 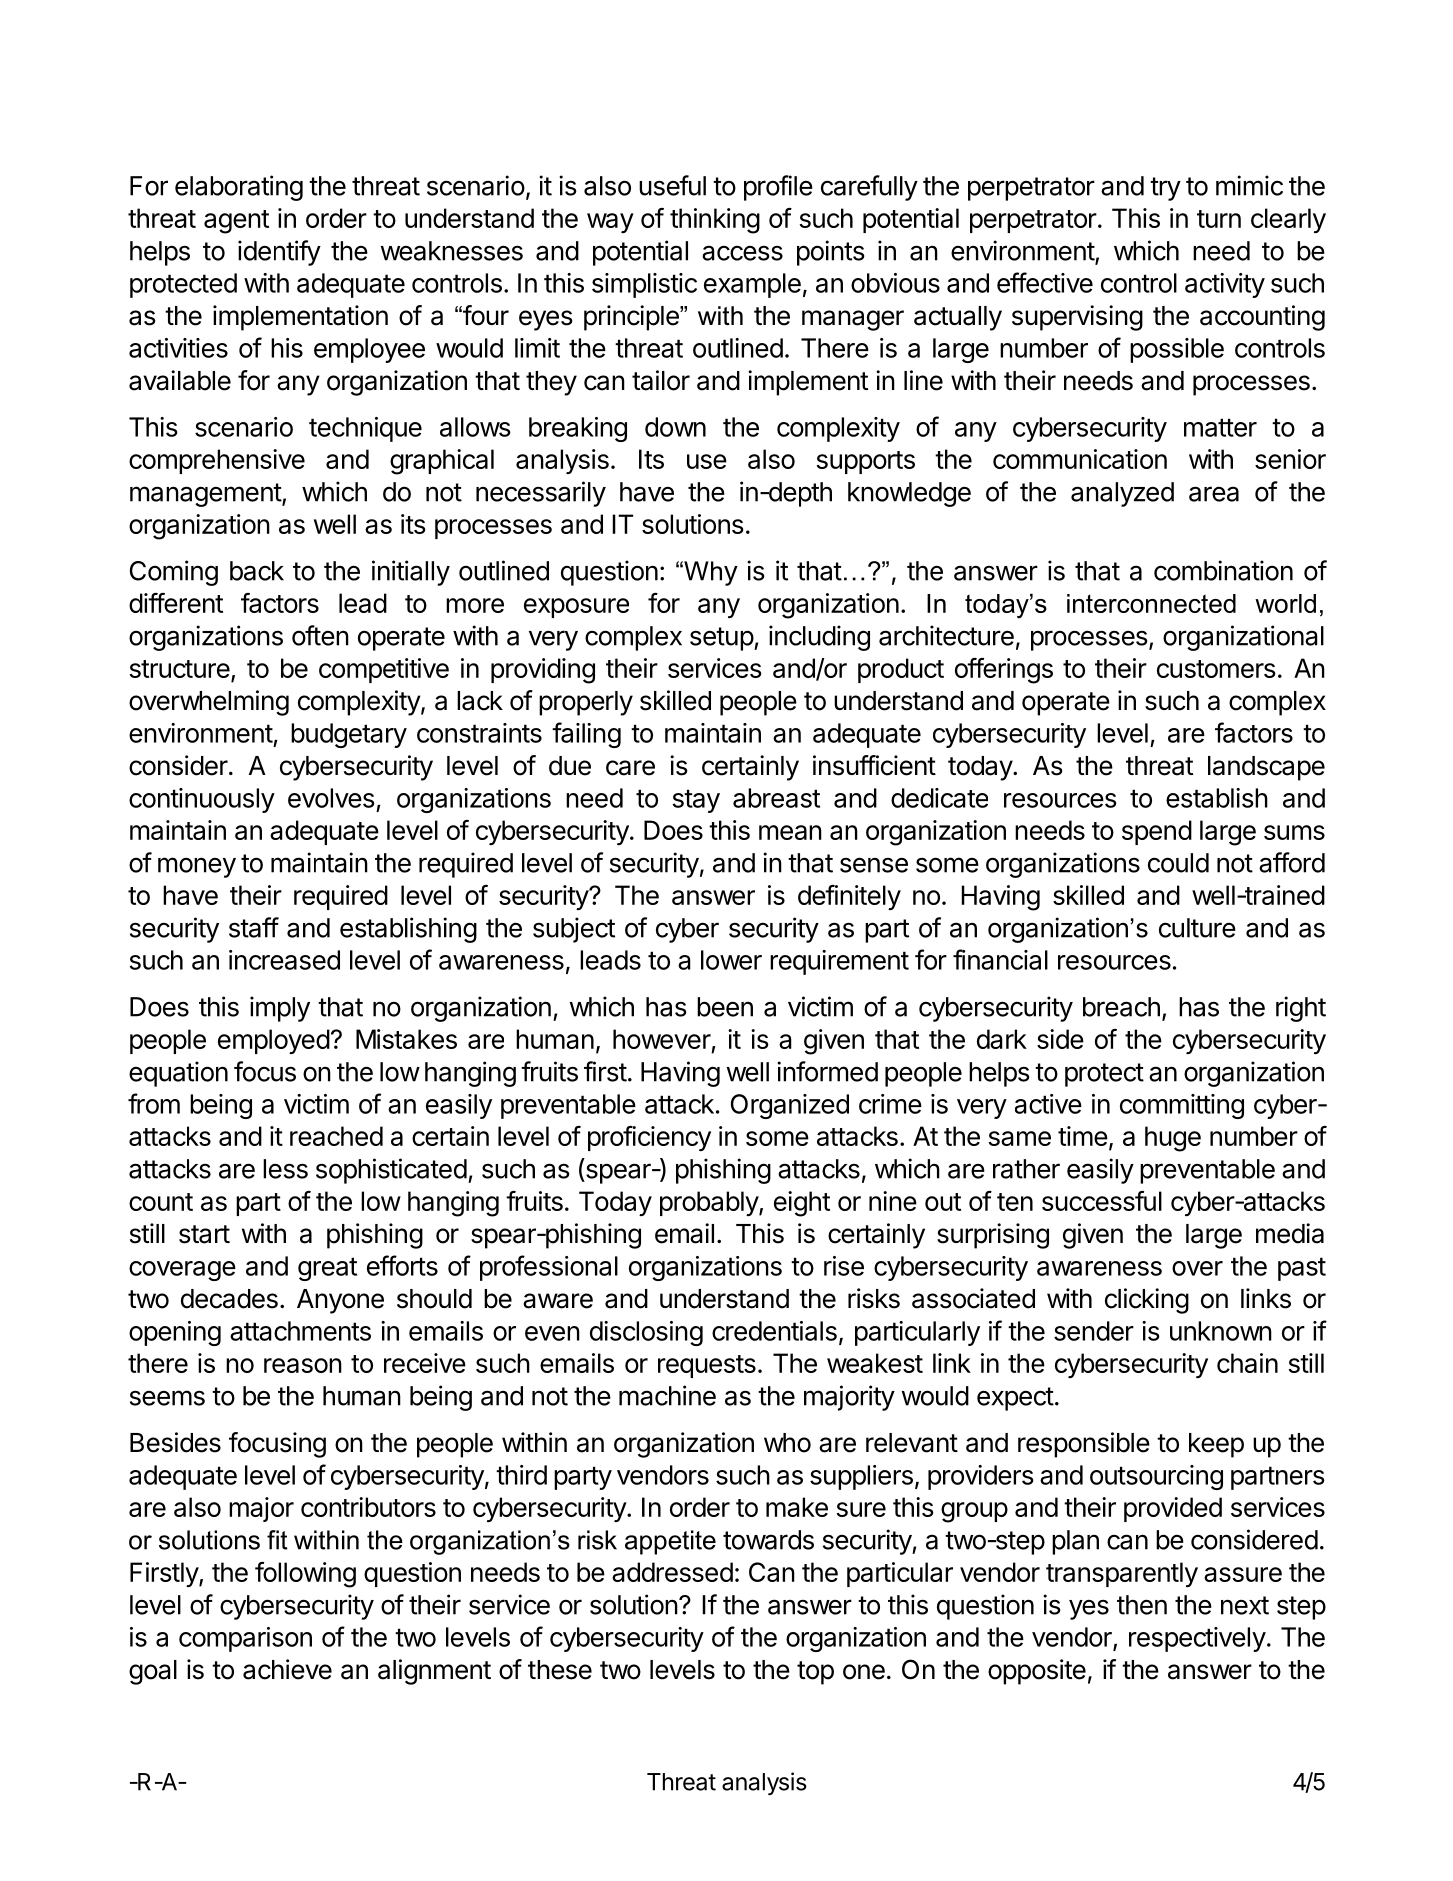 I want to click on comparison, so click(x=245, y=1639).
